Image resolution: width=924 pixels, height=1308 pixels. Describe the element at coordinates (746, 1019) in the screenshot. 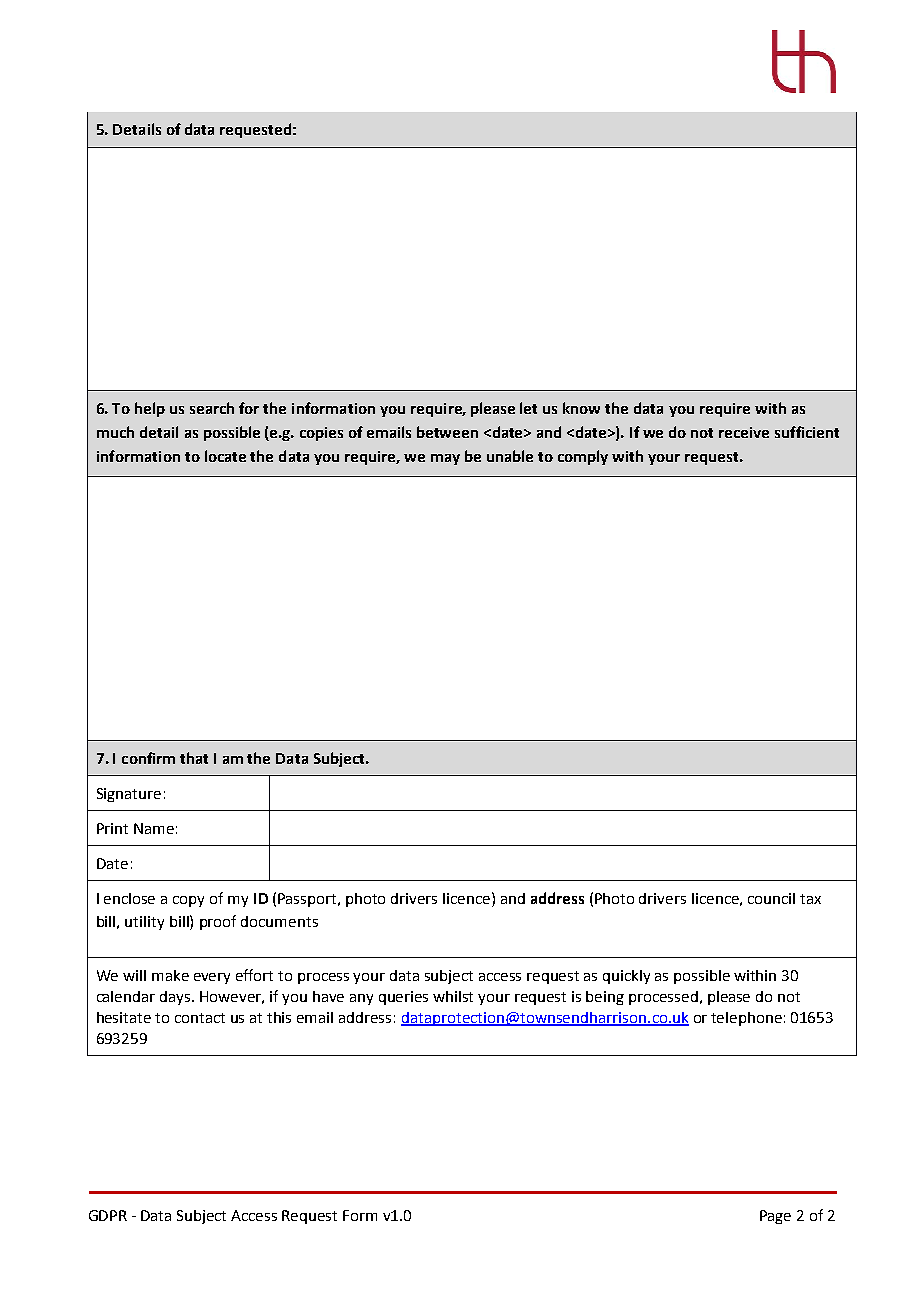

I see `telephone` at that location.
